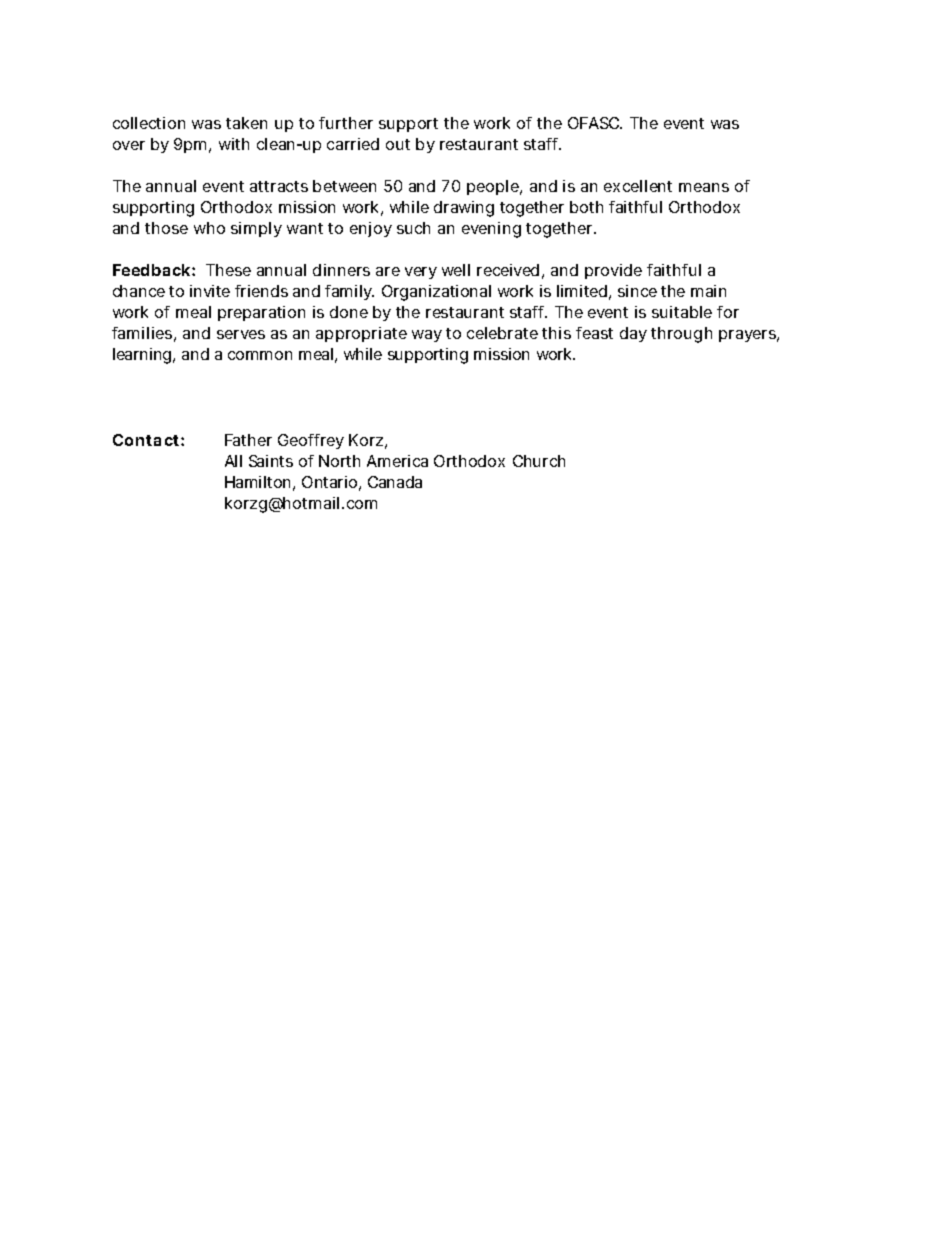  I want to click on out, so click(398, 144).
